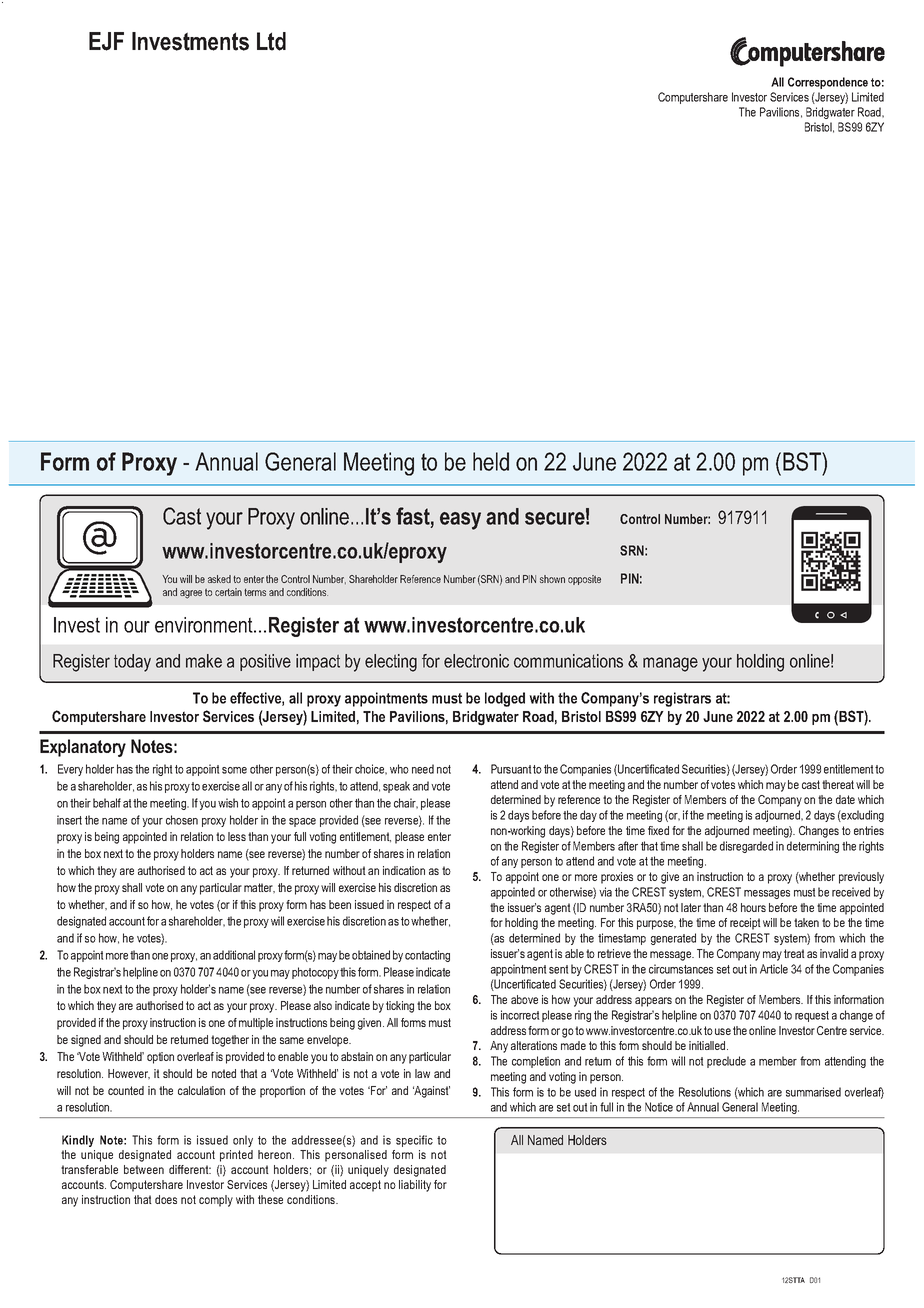 The height and width of the page is (1308, 924). Describe the element at coordinates (845, 799) in the page. I see `date` at that location.
